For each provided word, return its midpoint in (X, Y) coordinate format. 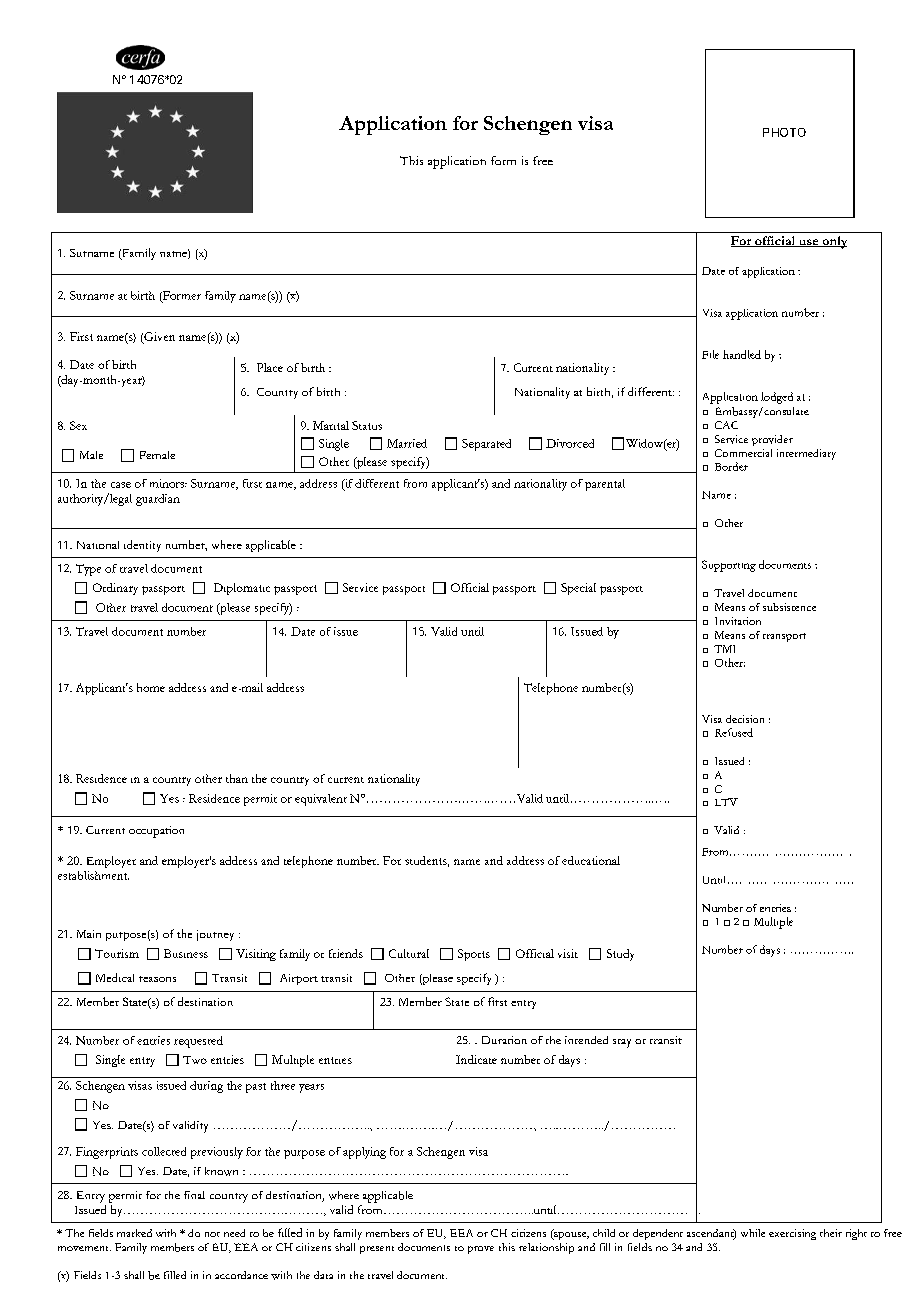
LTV (726, 802)
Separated (486, 445)
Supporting (729, 566)
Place (270, 367)
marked (134, 1233)
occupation (156, 832)
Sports (474, 955)
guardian (158, 500)
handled (742, 354)
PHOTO (784, 132)
